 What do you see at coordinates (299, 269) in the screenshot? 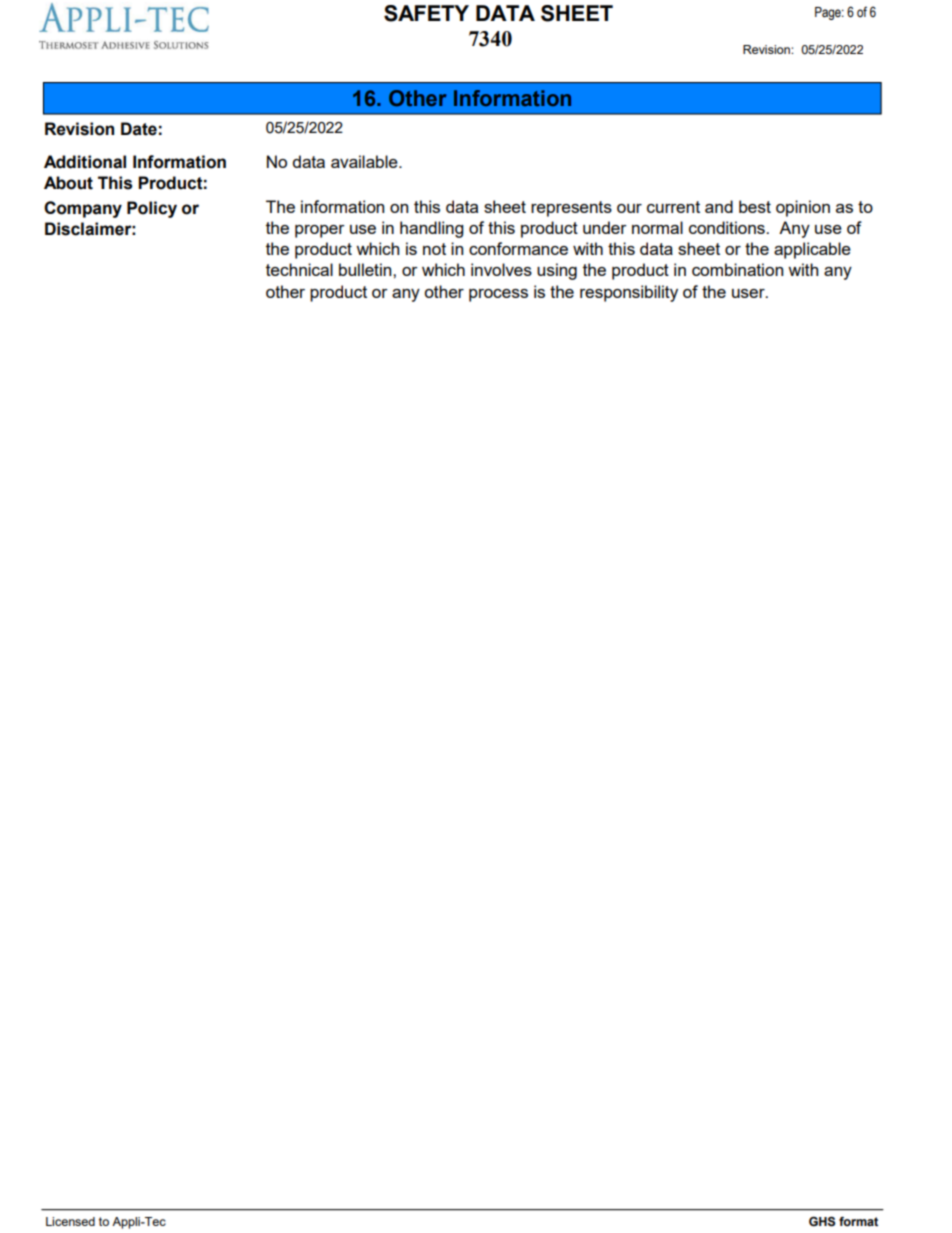
I see `technical` at bounding box center [299, 269].
